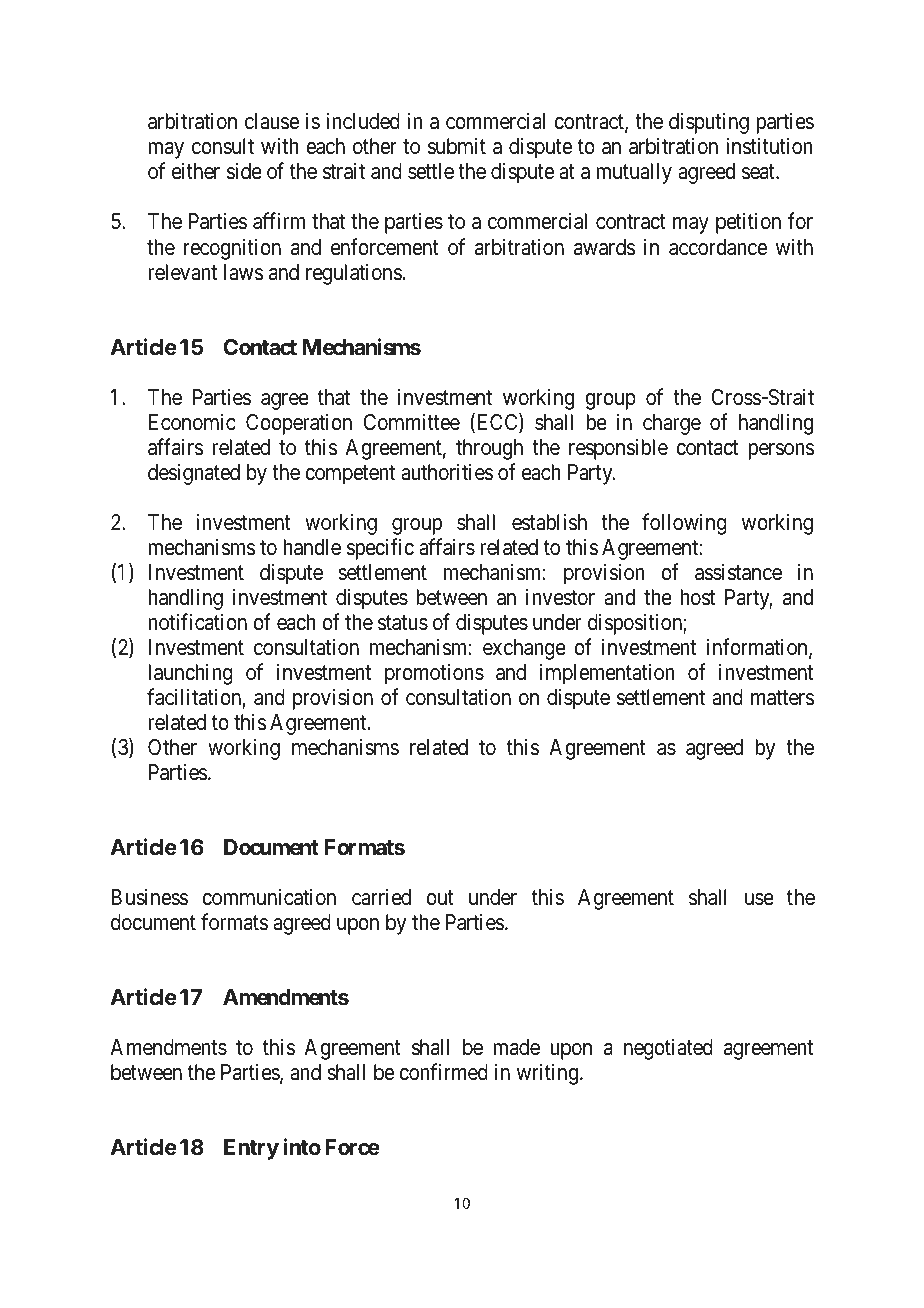 This screenshot has width=924, height=1308. Describe the element at coordinates (251, 1149) in the screenshot. I see `Entry` at that location.
